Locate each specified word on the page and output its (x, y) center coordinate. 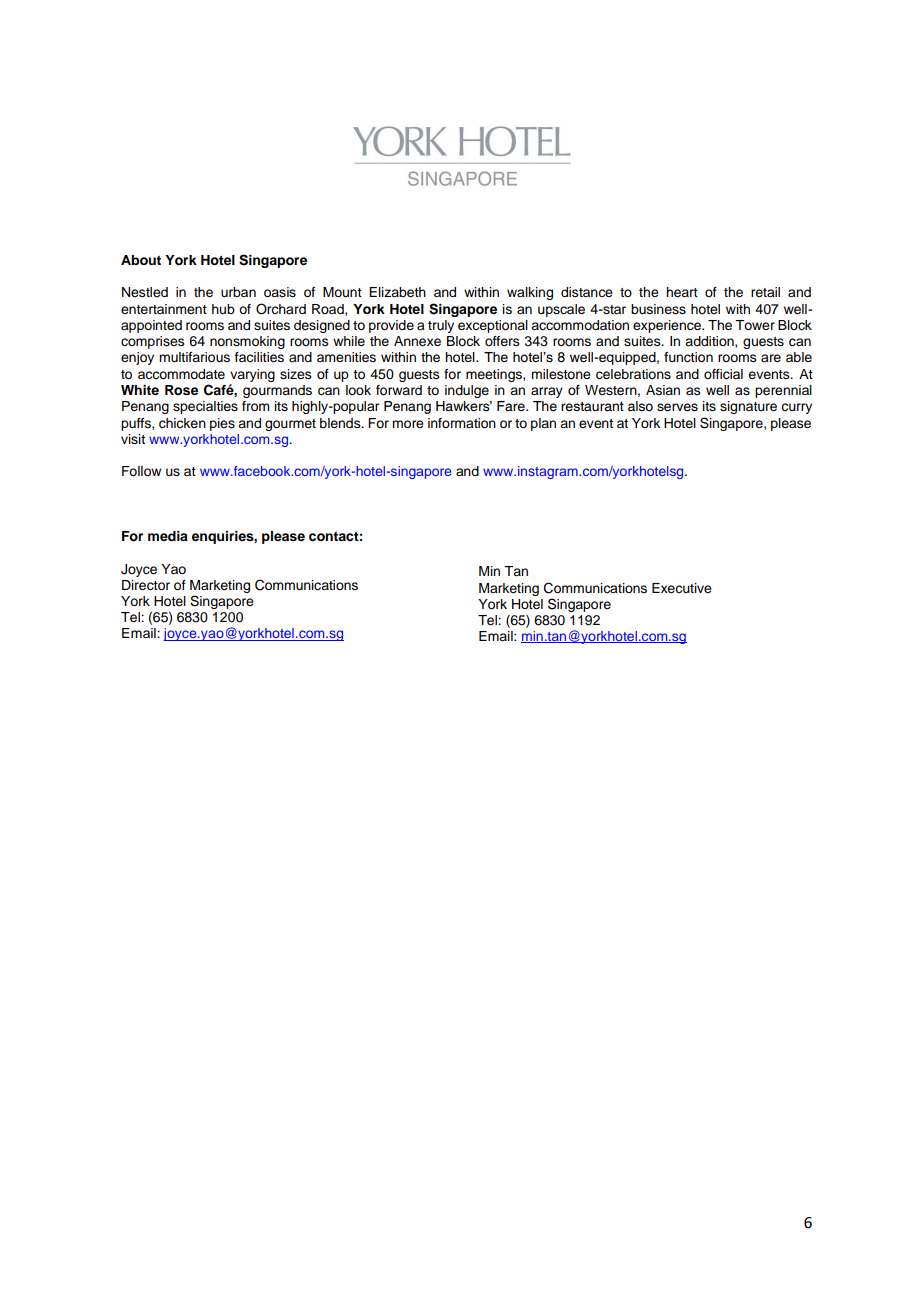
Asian (663, 390)
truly (441, 326)
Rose (181, 390)
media (168, 536)
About (141, 260)
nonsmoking (247, 342)
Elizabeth (397, 292)
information (462, 423)
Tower (755, 325)
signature (748, 407)
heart (682, 292)
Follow (141, 471)
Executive (682, 588)
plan (543, 424)
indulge (467, 391)
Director (146, 585)
